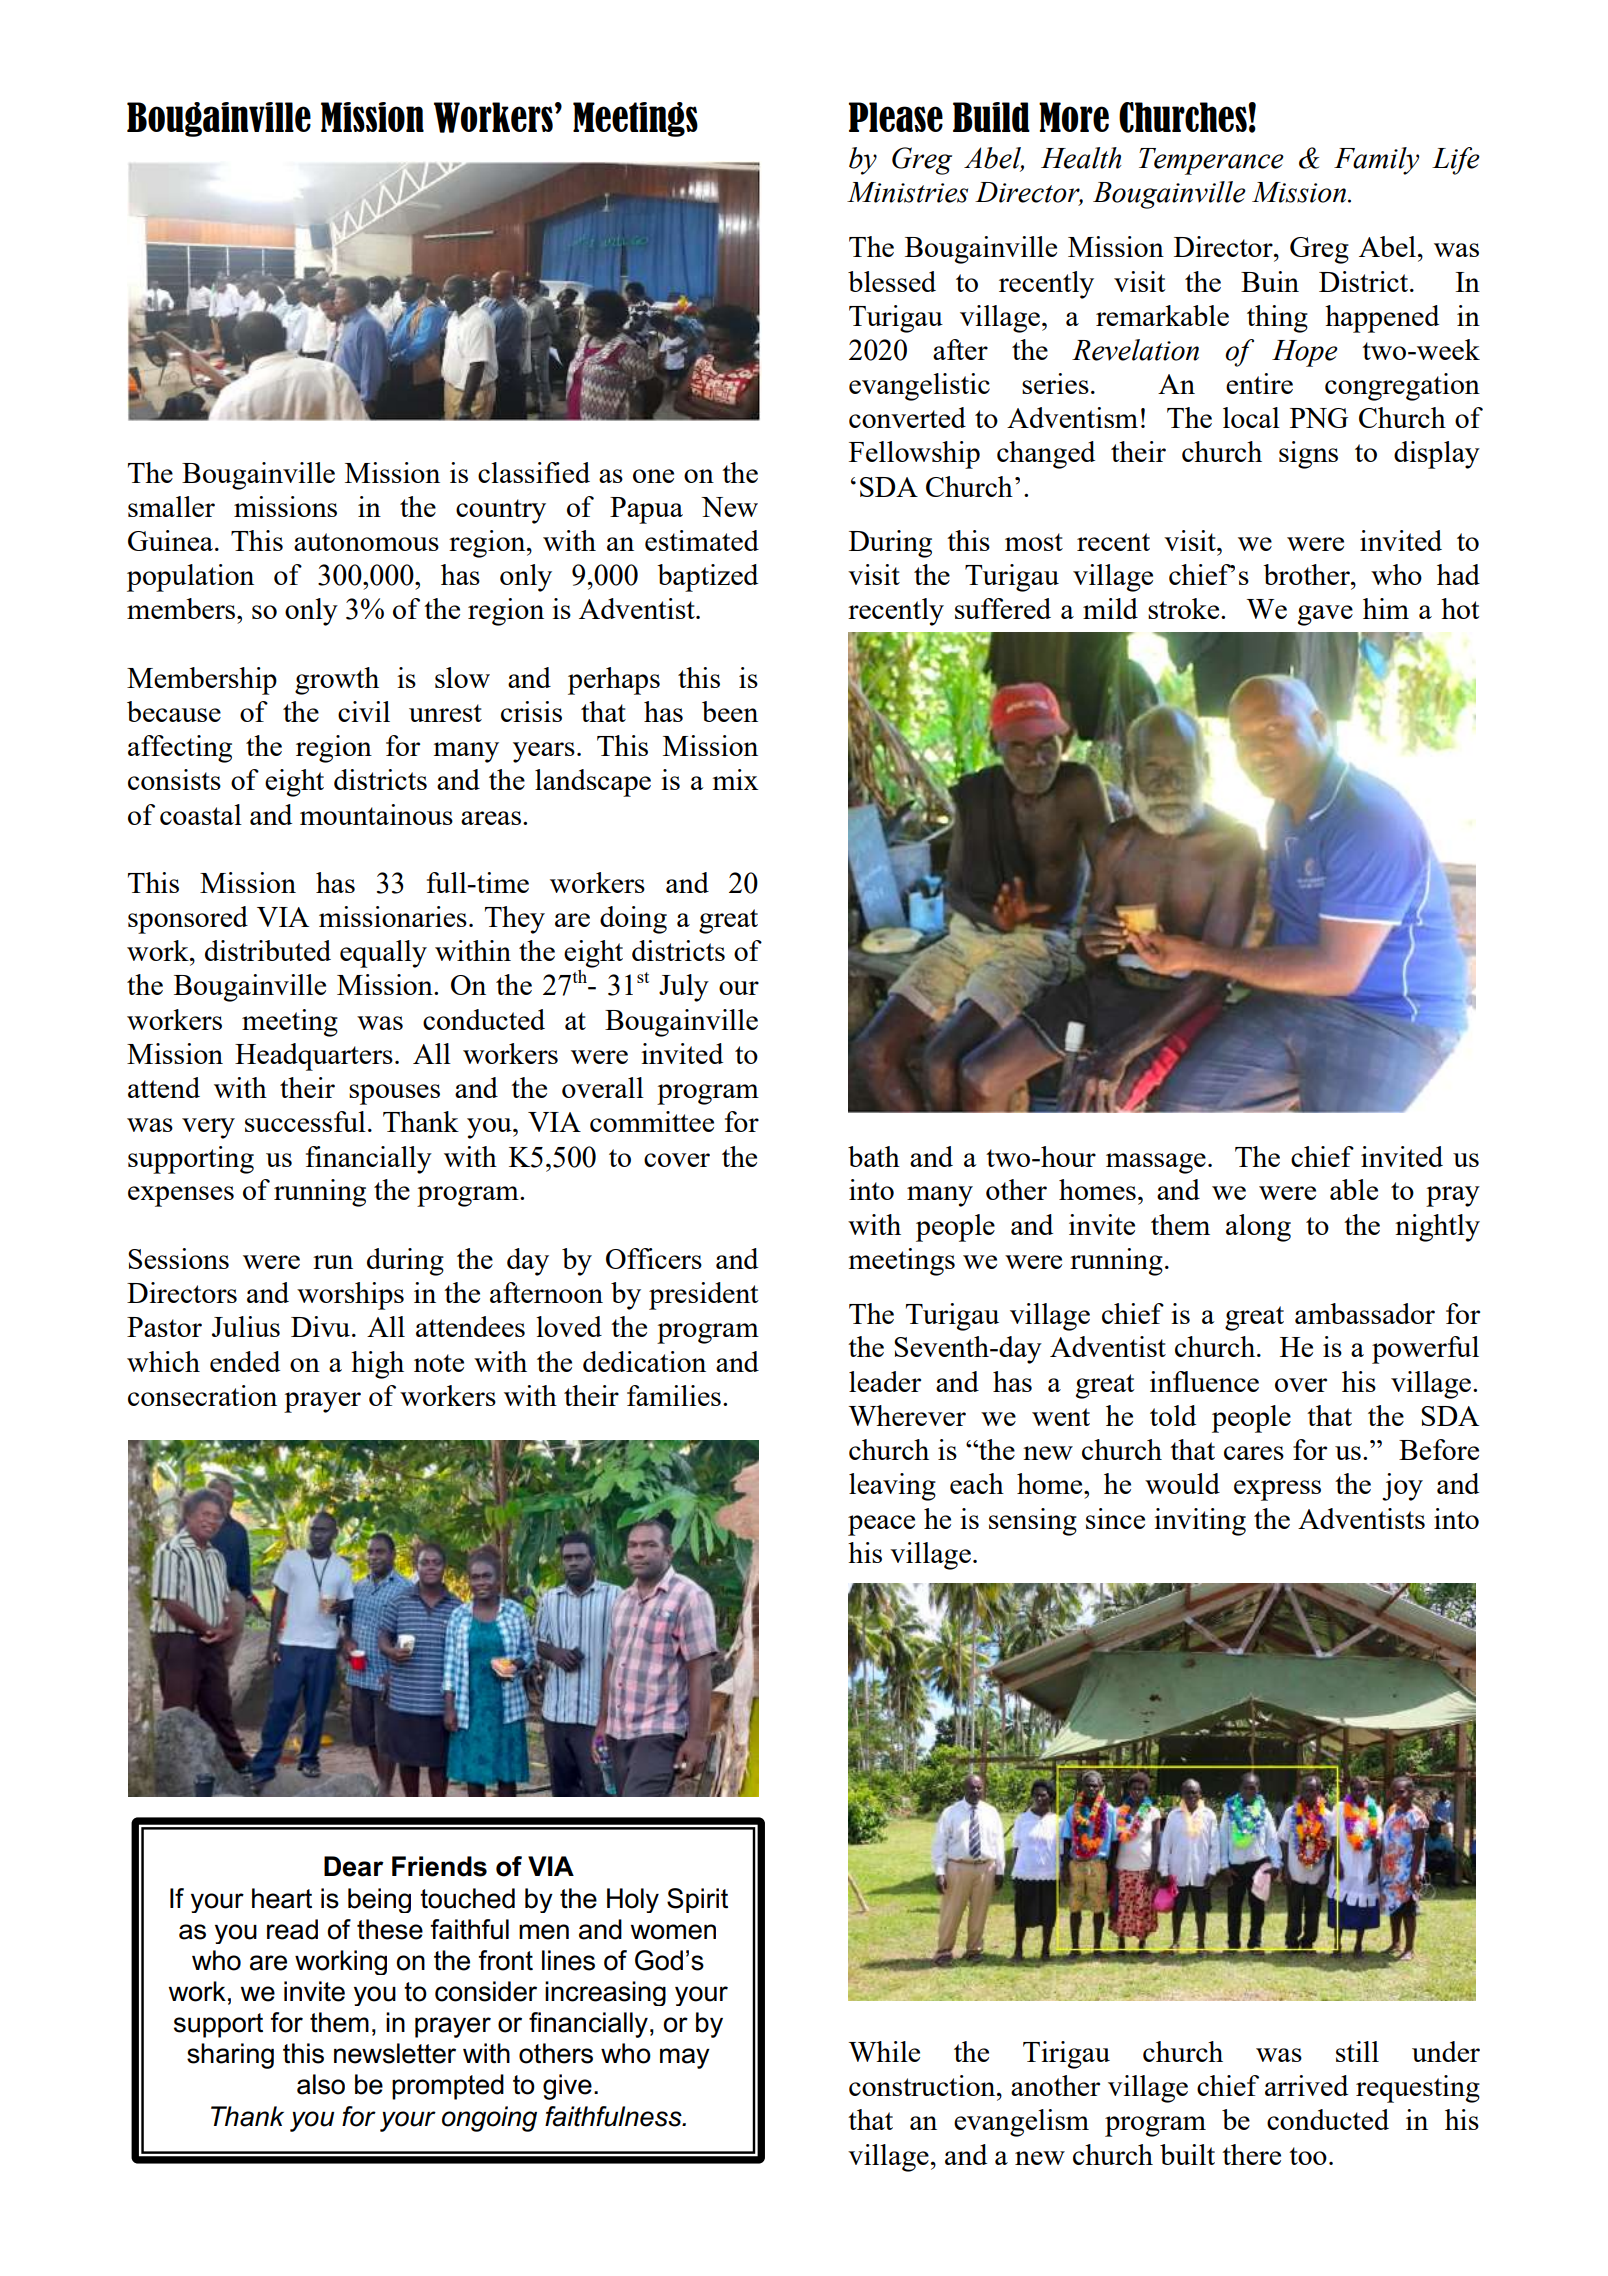  Describe the element at coordinates (707, 578) in the screenshot. I see `baptized` at that location.
